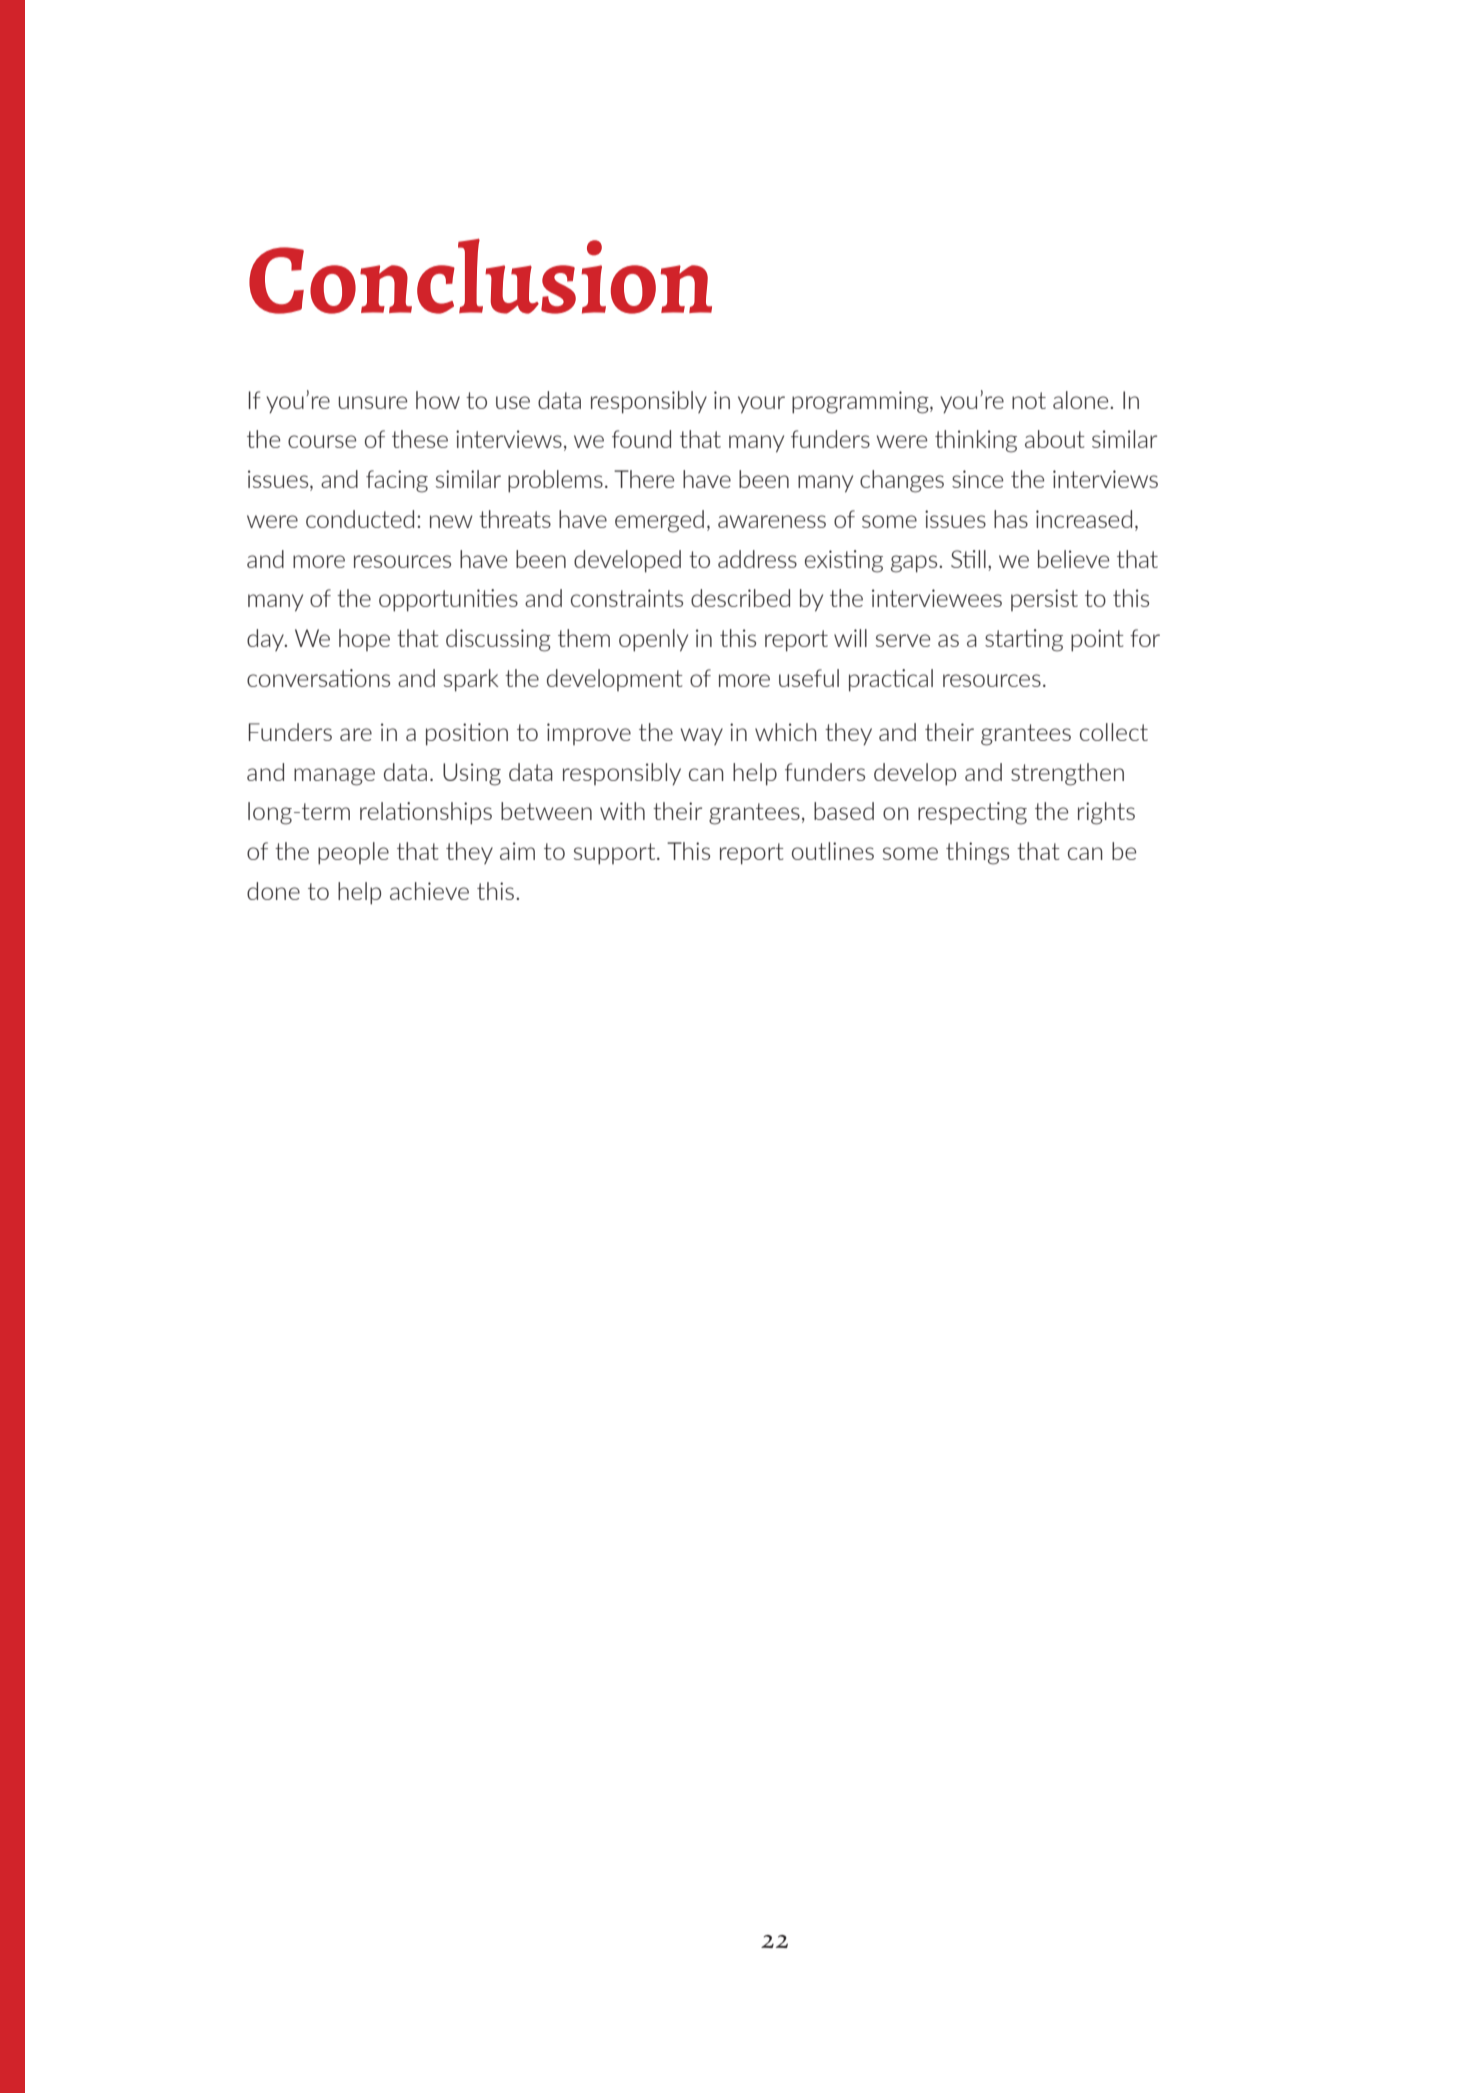 Image resolution: width=1480 pixels, height=2093 pixels. What do you see at coordinates (1029, 400) in the page?
I see `not` at bounding box center [1029, 400].
